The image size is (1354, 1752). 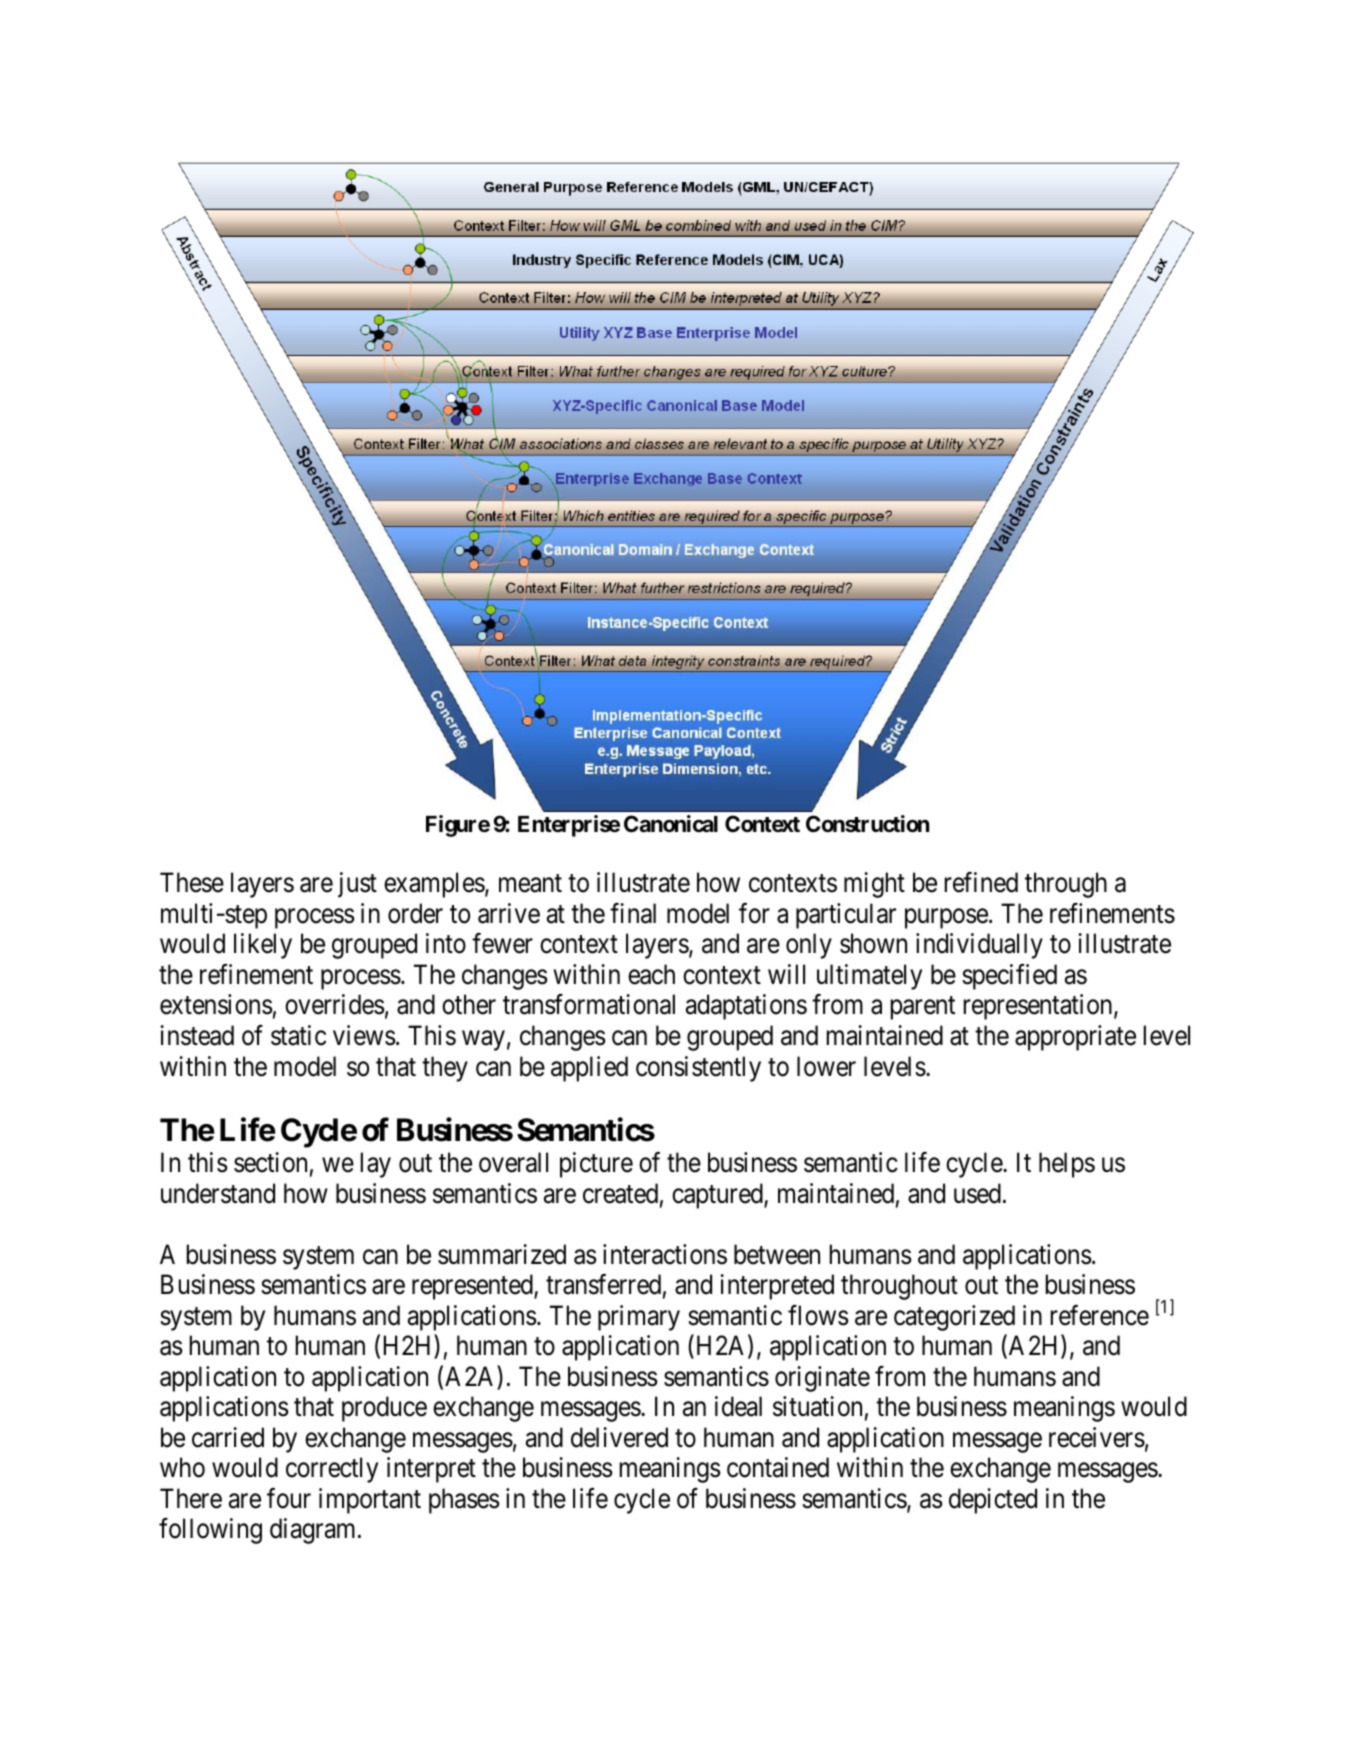 What do you see at coordinates (981, 882) in the document?
I see `refined` at bounding box center [981, 882].
